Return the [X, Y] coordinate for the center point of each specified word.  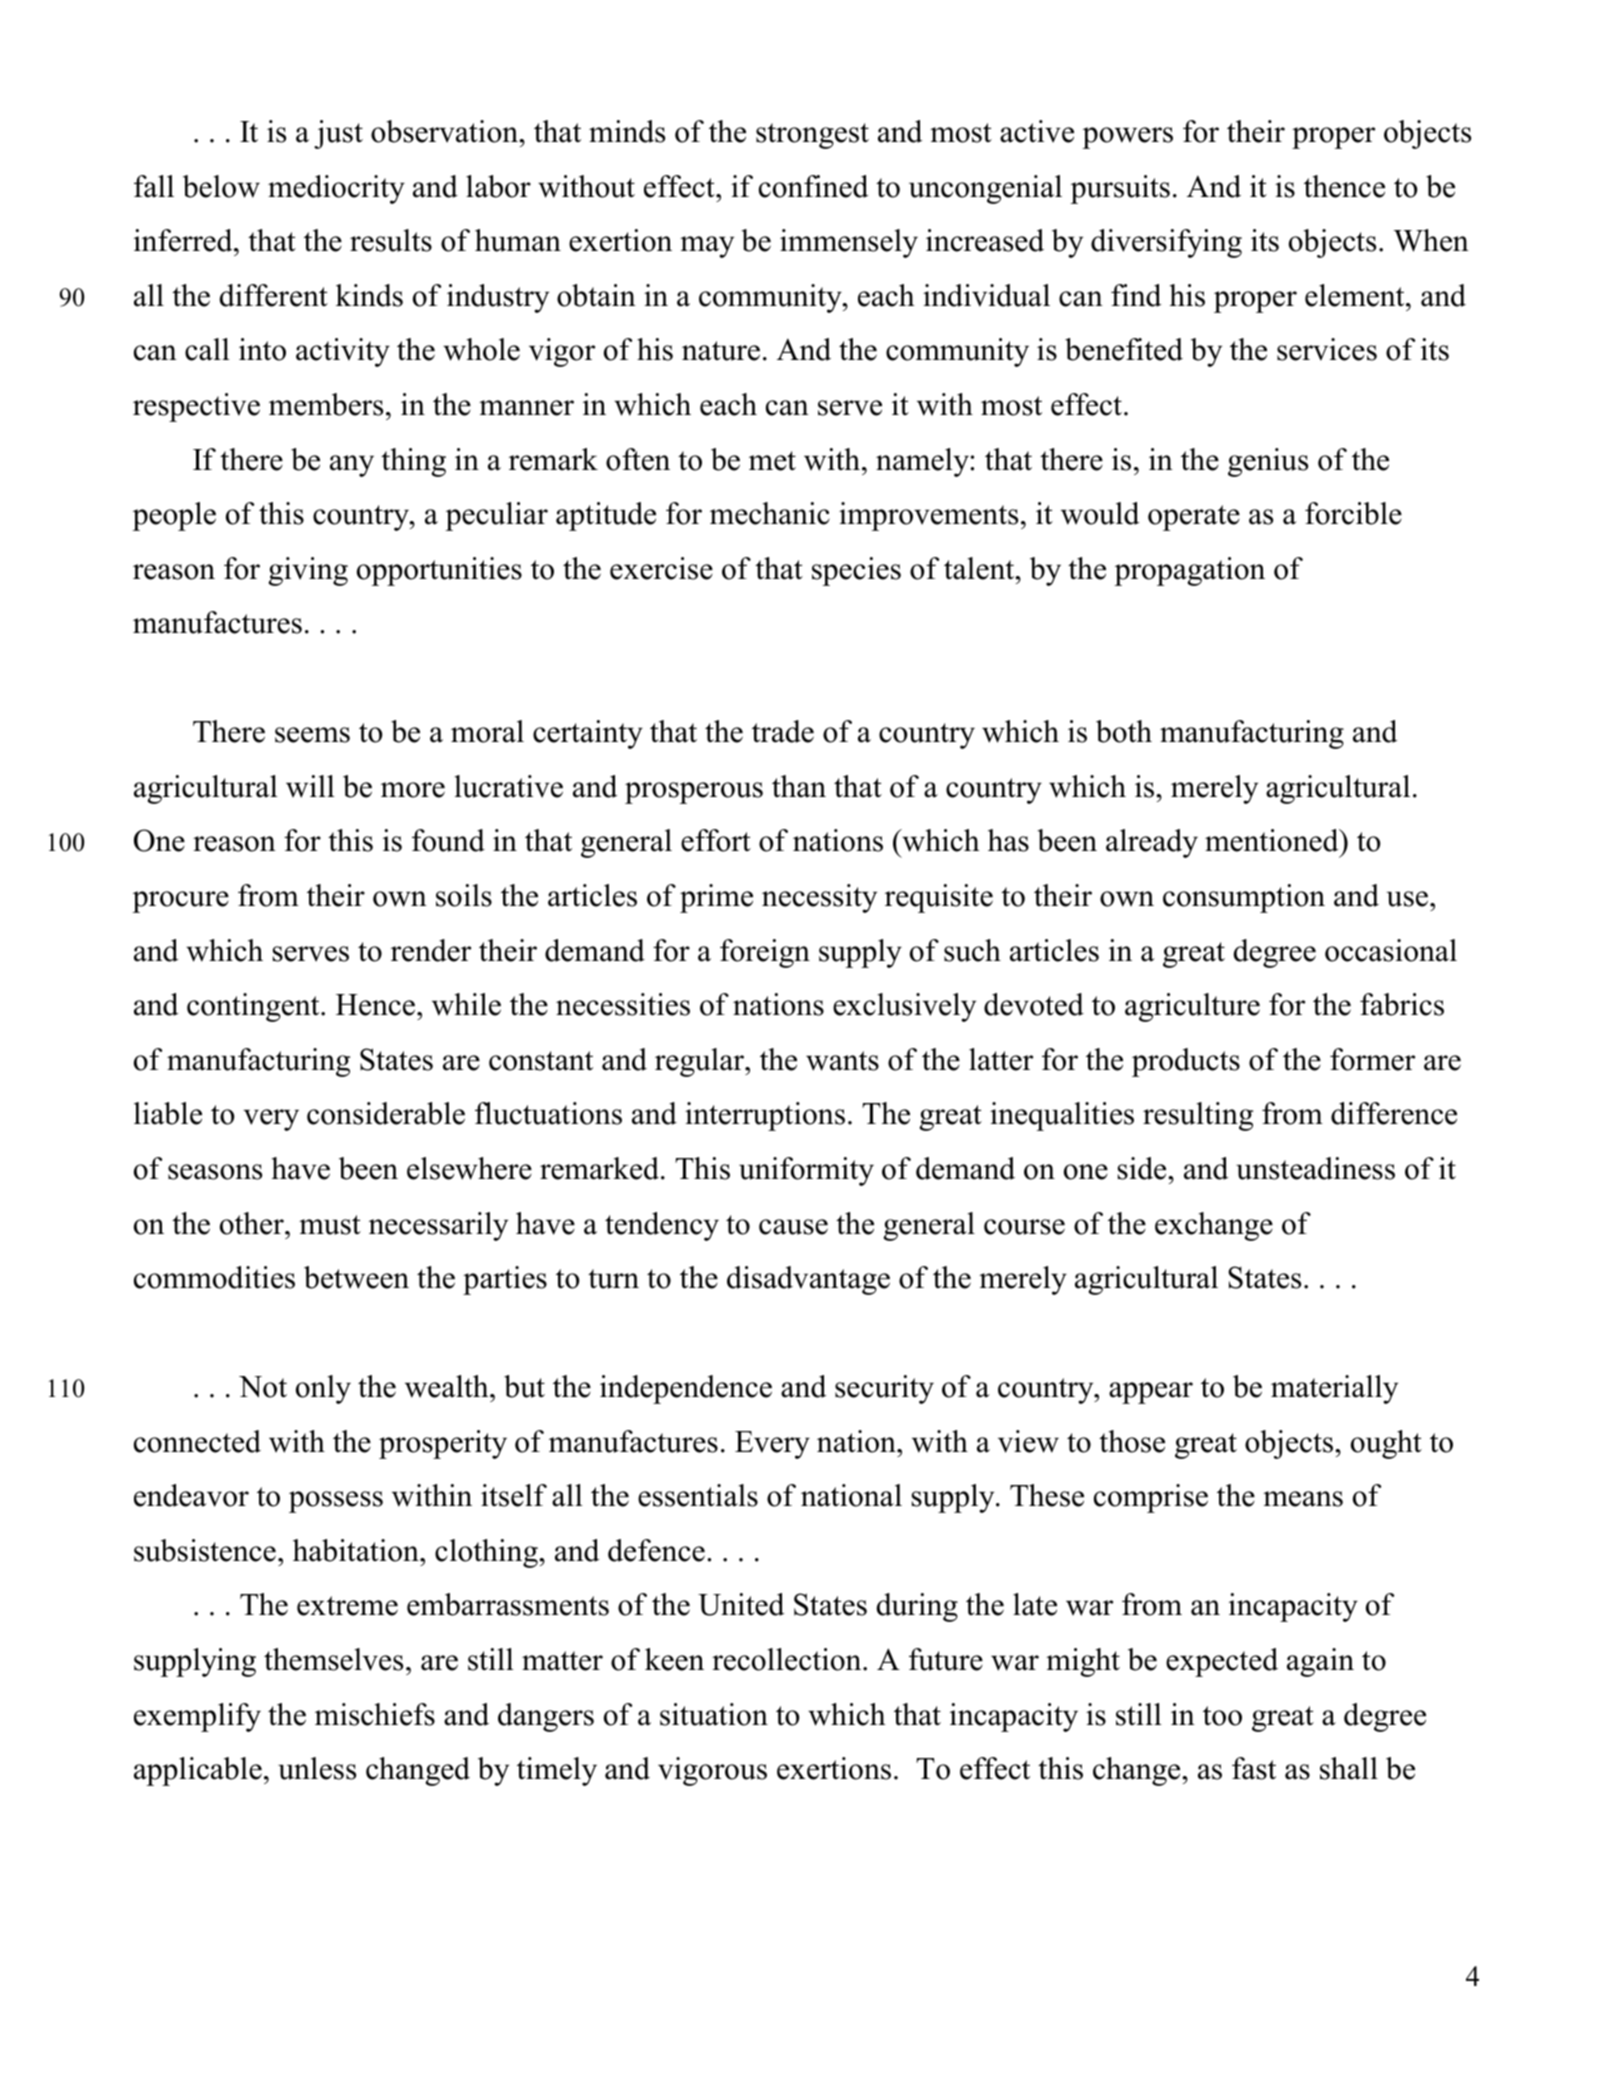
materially [1334, 1389]
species [856, 571]
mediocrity [336, 189]
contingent [254, 1007]
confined [813, 186]
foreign [765, 953]
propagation [1189, 571]
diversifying [1166, 243]
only [323, 1389]
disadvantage [808, 1280]
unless [317, 1768]
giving [308, 571]
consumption [1244, 898]
